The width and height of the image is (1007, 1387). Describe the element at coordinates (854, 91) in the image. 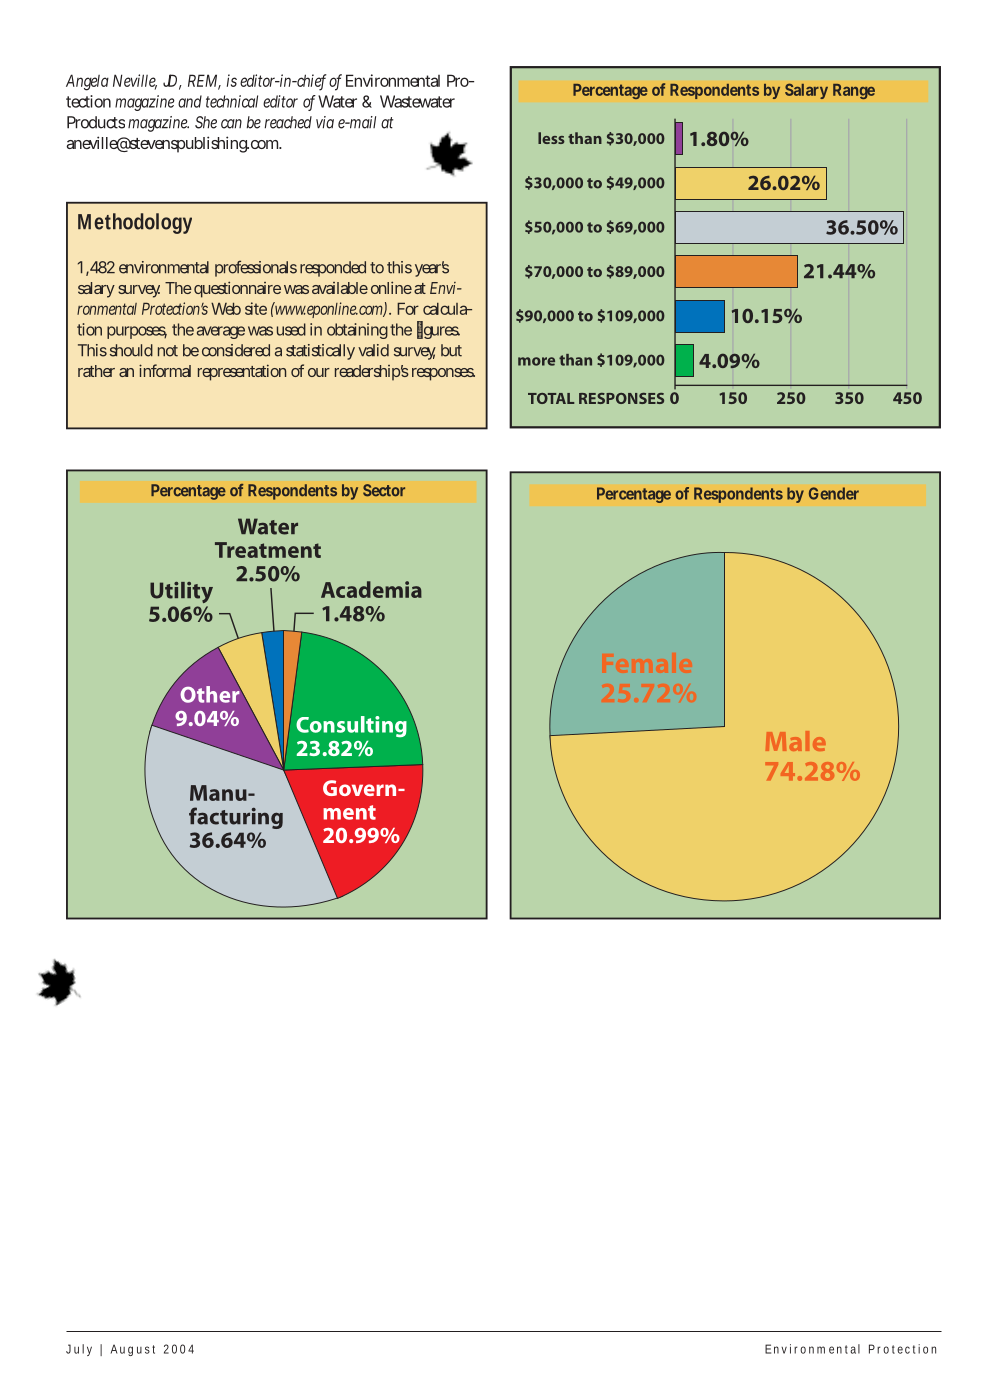

I see `Range` at that location.
